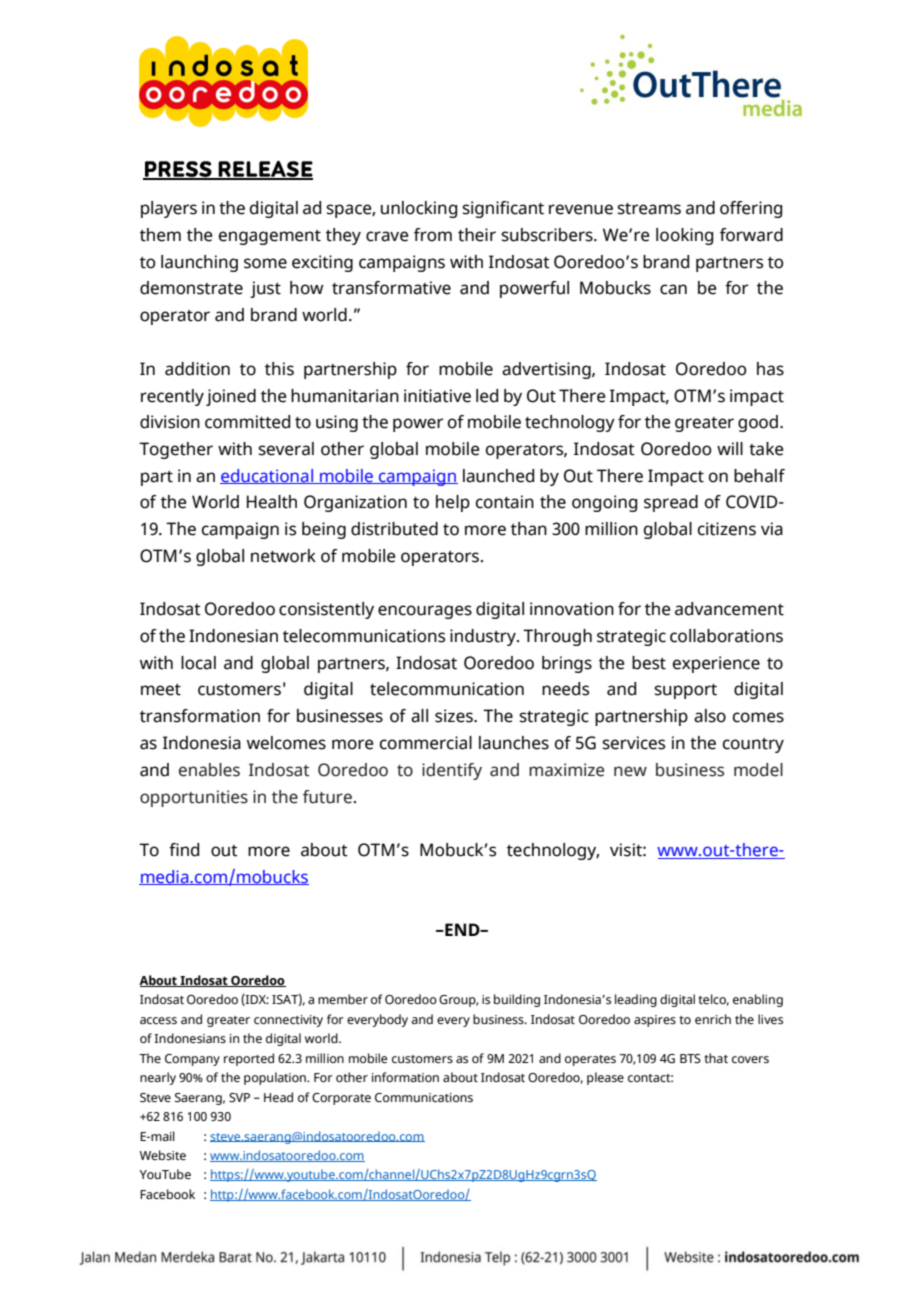 This screenshot has height=1307, width=924. Describe the element at coordinates (477, 235) in the screenshot. I see `their` at that location.
